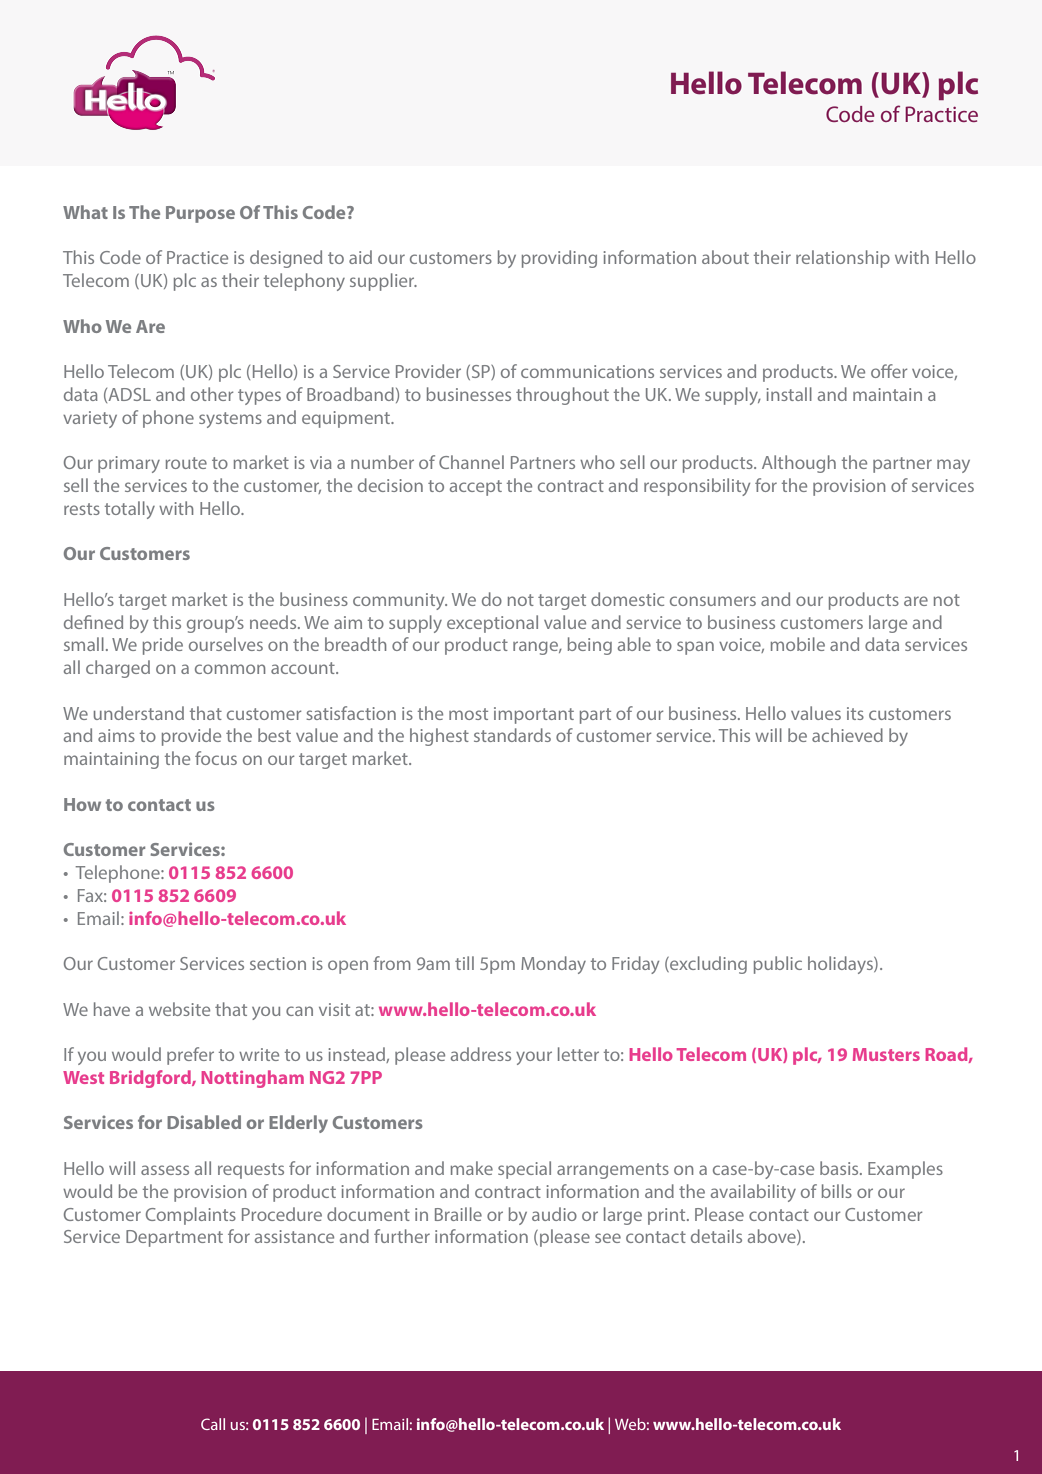  I want to click on above, so click(773, 1237).
